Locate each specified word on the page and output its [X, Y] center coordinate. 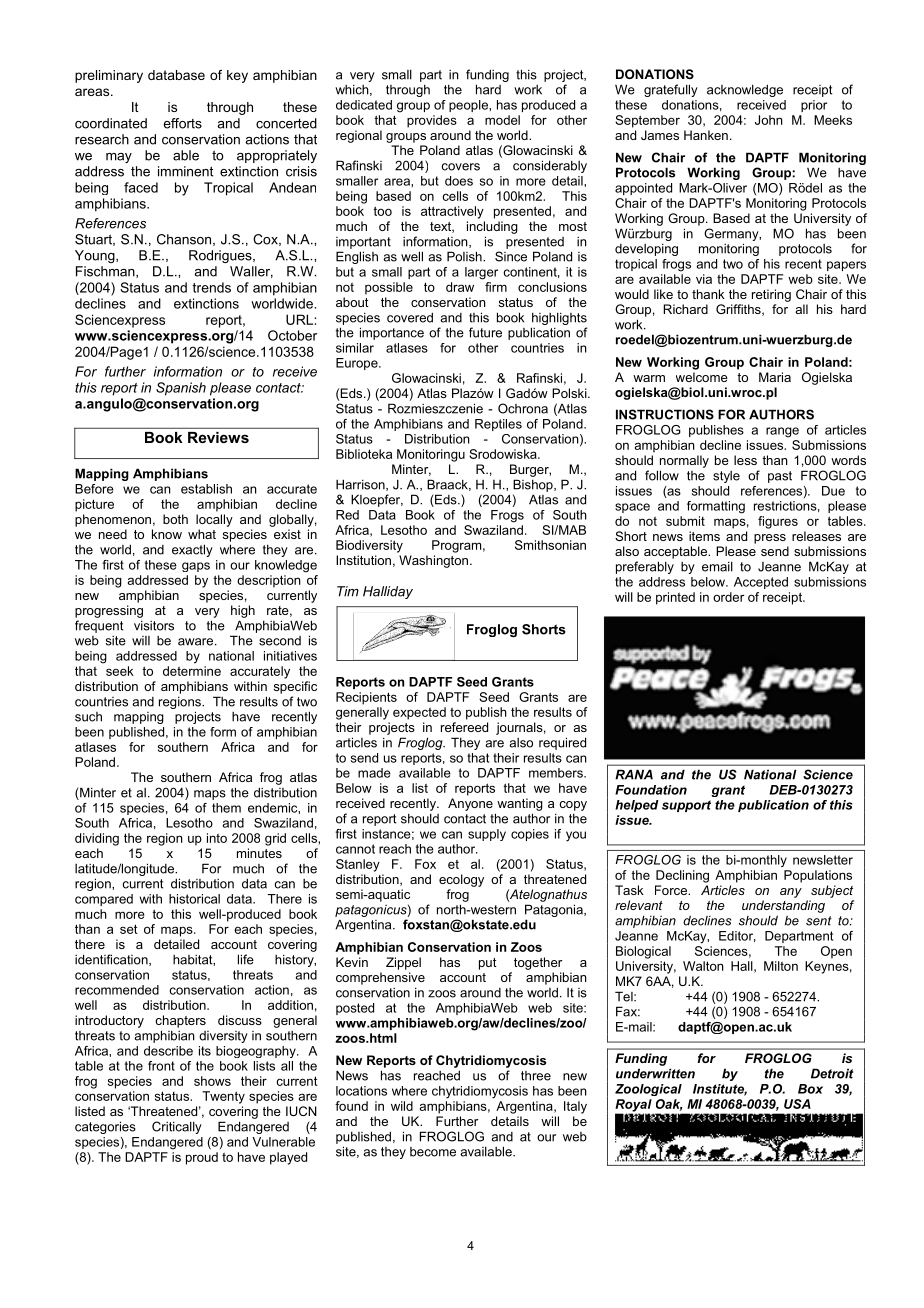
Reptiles [498, 425]
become [433, 1152]
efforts [182, 123]
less [745, 460]
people [469, 106]
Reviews [218, 437]
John [769, 120]
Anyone [470, 804]
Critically [177, 1127]
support [686, 806]
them [226, 808]
